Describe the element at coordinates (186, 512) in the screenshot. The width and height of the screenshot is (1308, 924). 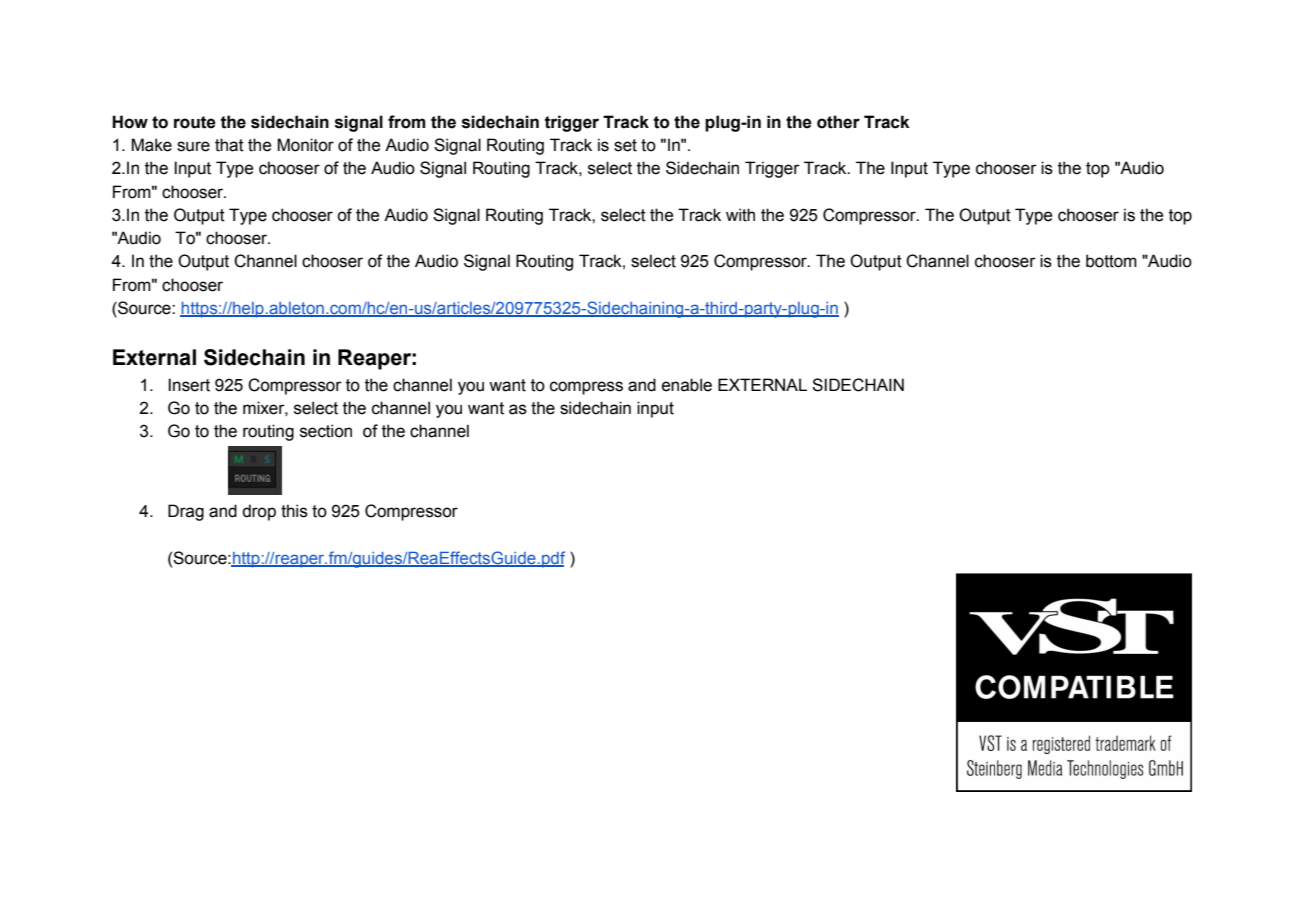
I see `Drag` at that location.
